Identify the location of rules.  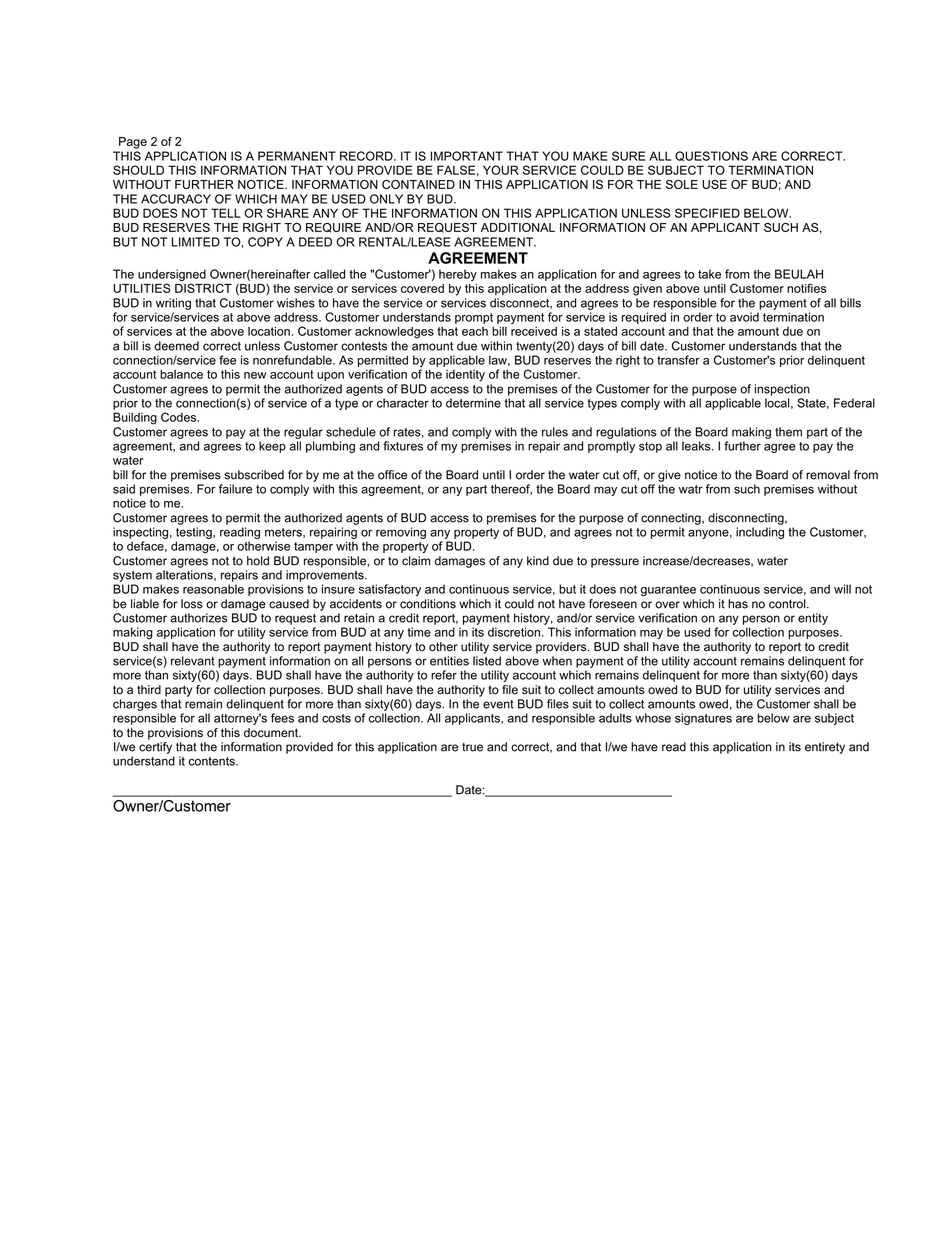
(555, 432).
